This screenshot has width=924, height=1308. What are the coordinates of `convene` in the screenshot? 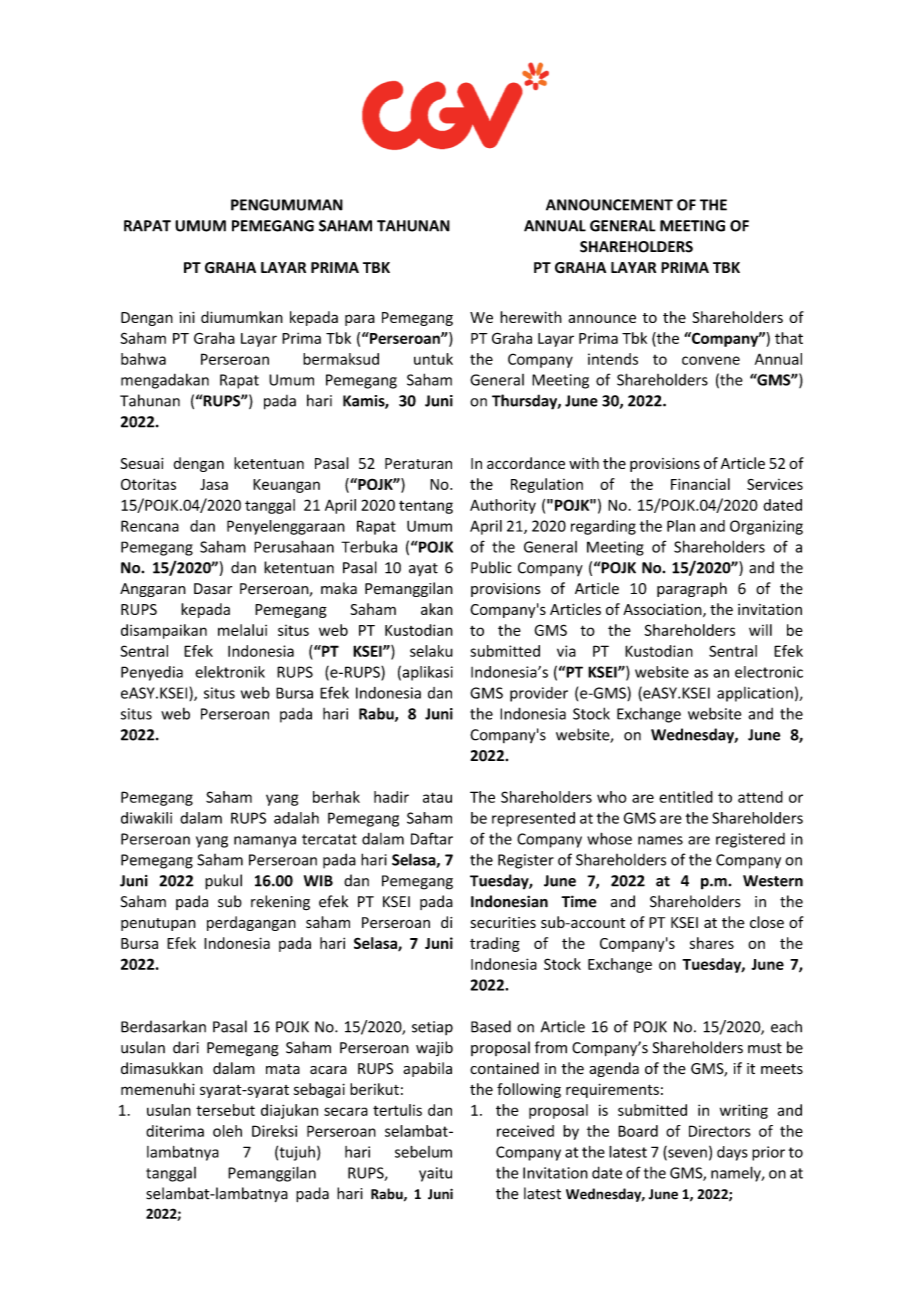 It's located at (711, 360).
